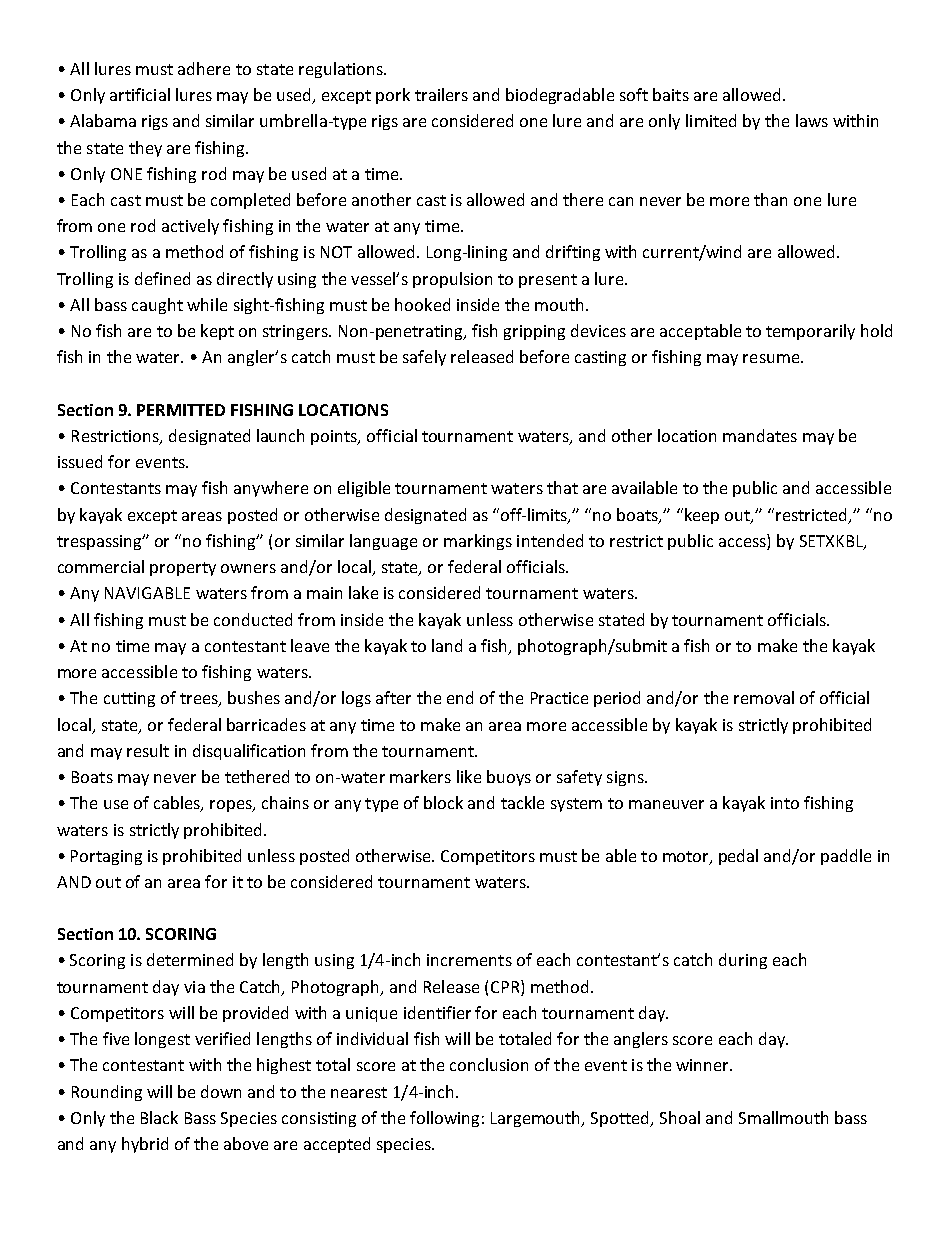  Describe the element at coordinates (183, 569) in the screenshot. I see `property` at that location.
